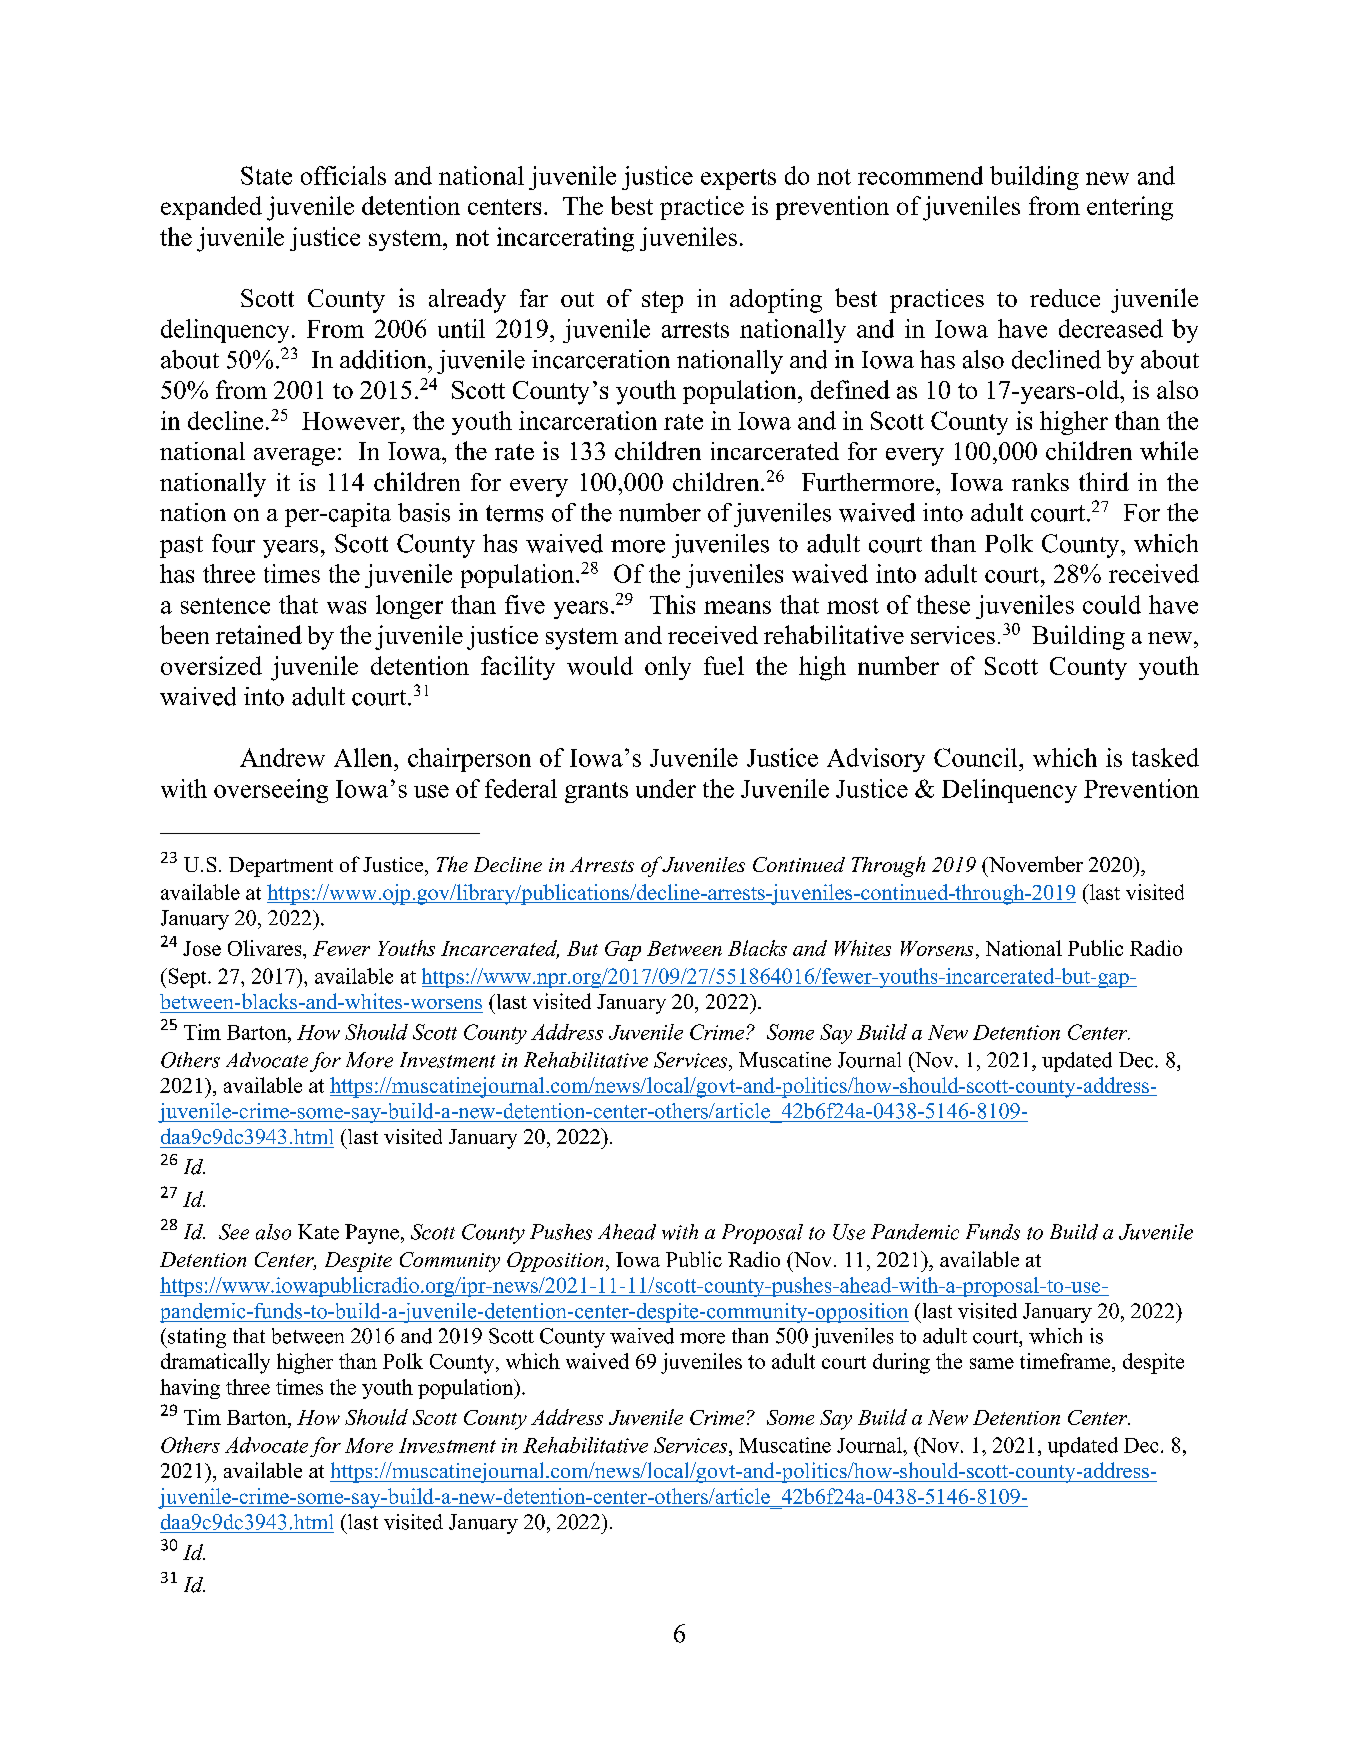  I want to click on dramatically, so click(215, 1363).
